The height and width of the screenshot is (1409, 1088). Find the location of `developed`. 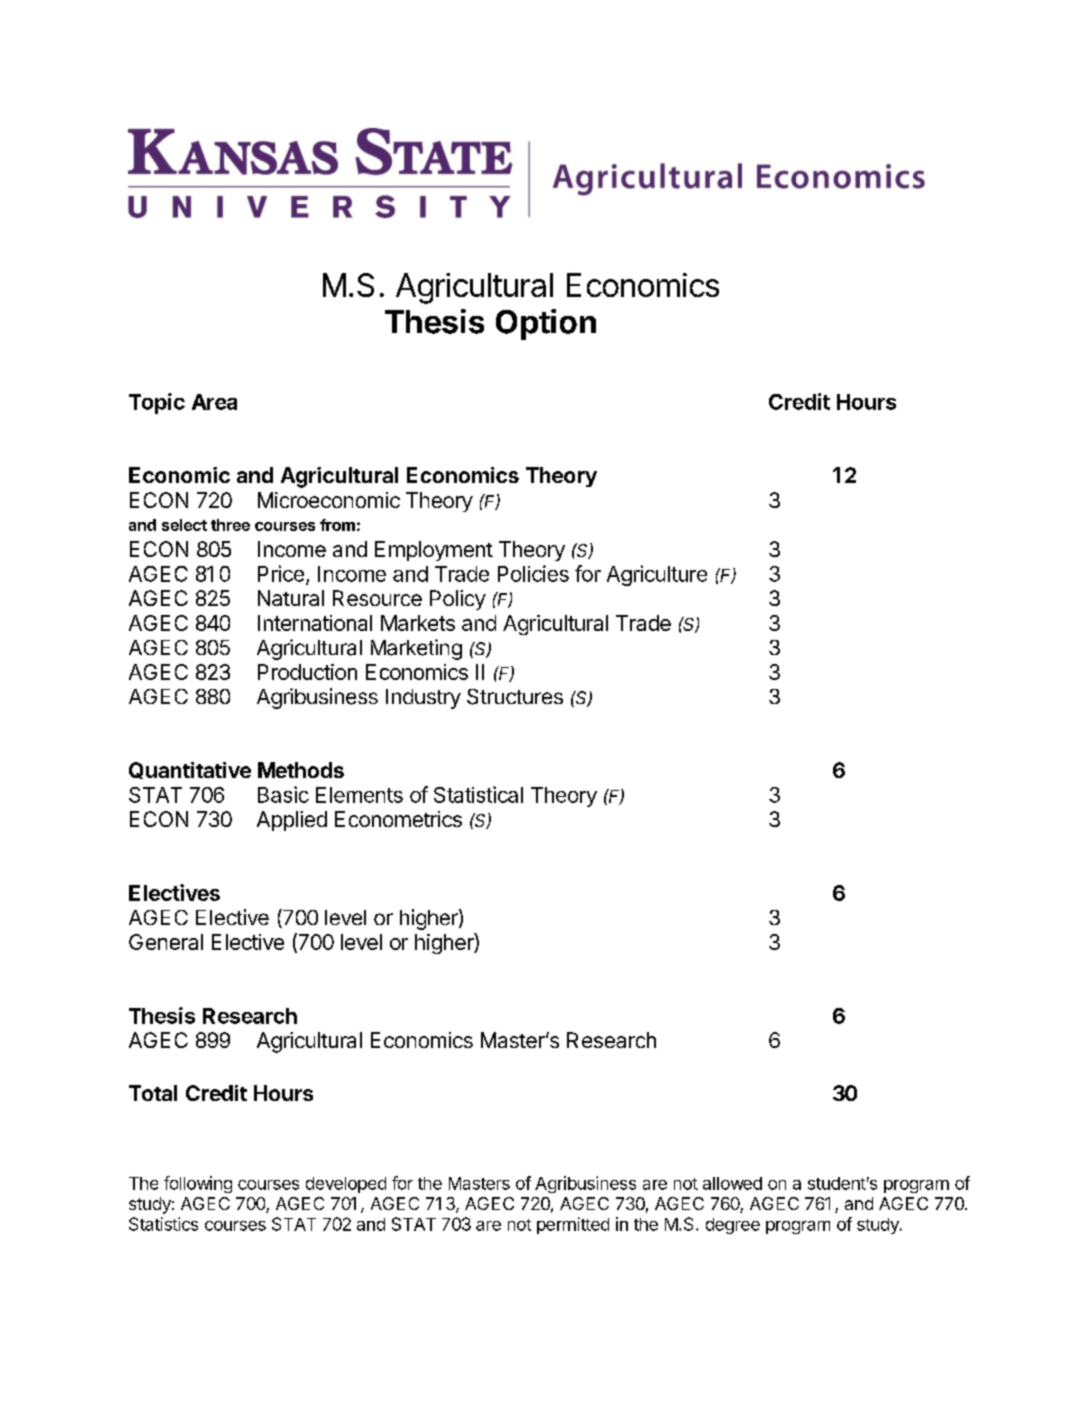

developed is located at coordinates (346, 1185).
